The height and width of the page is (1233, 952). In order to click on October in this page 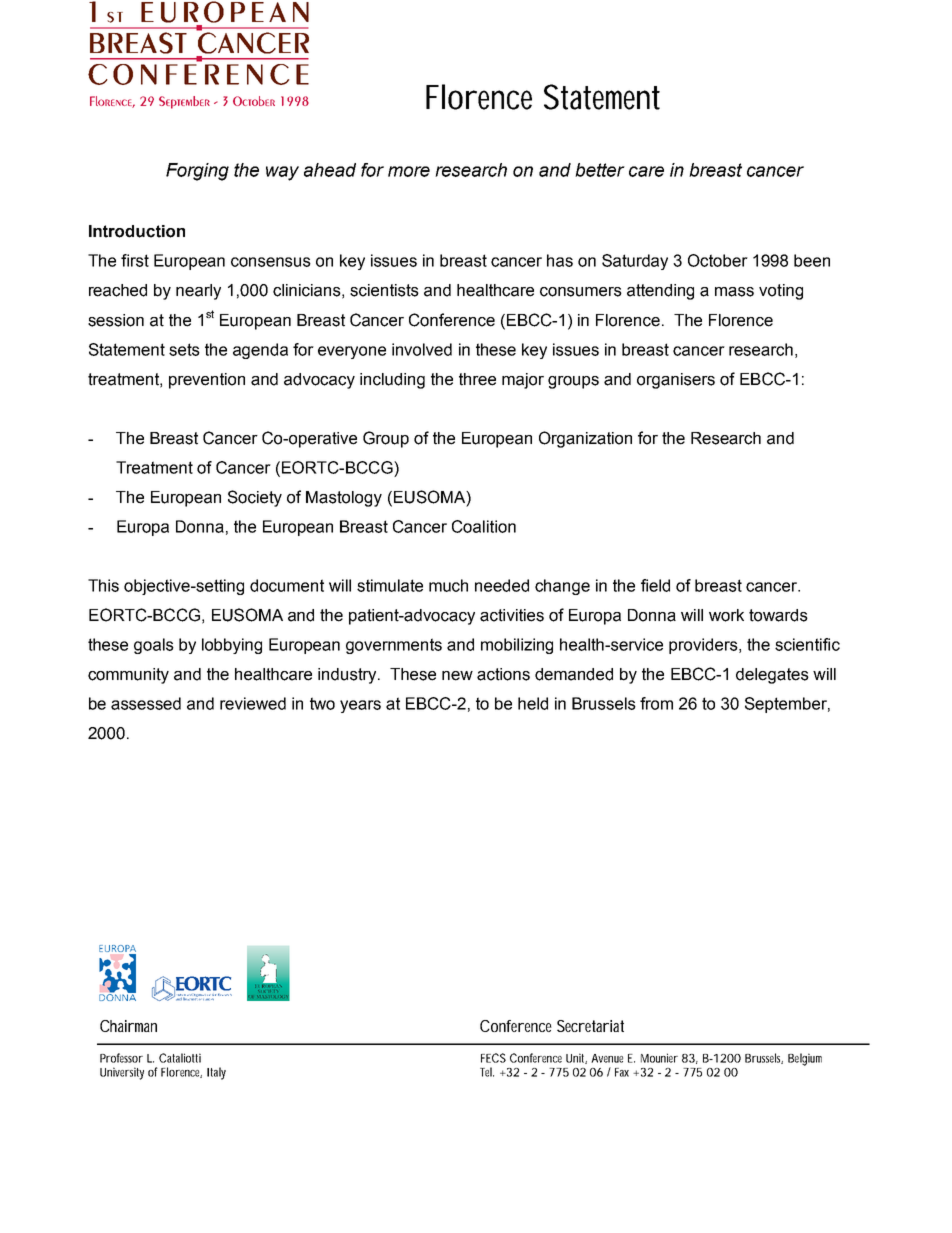, I will do `click(718, 260)`.
